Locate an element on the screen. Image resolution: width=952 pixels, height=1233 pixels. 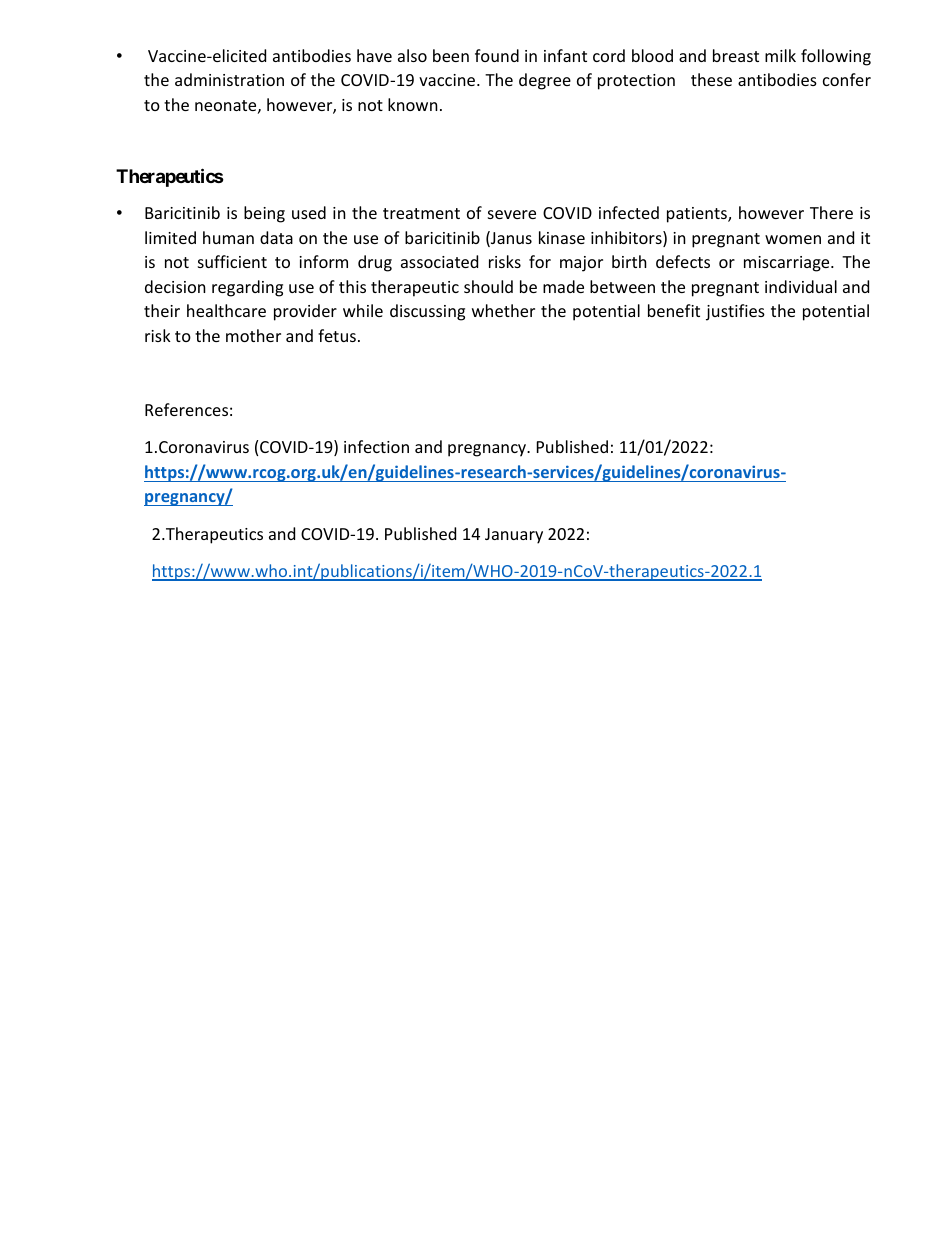
should is located at coordinates (488, 286).
